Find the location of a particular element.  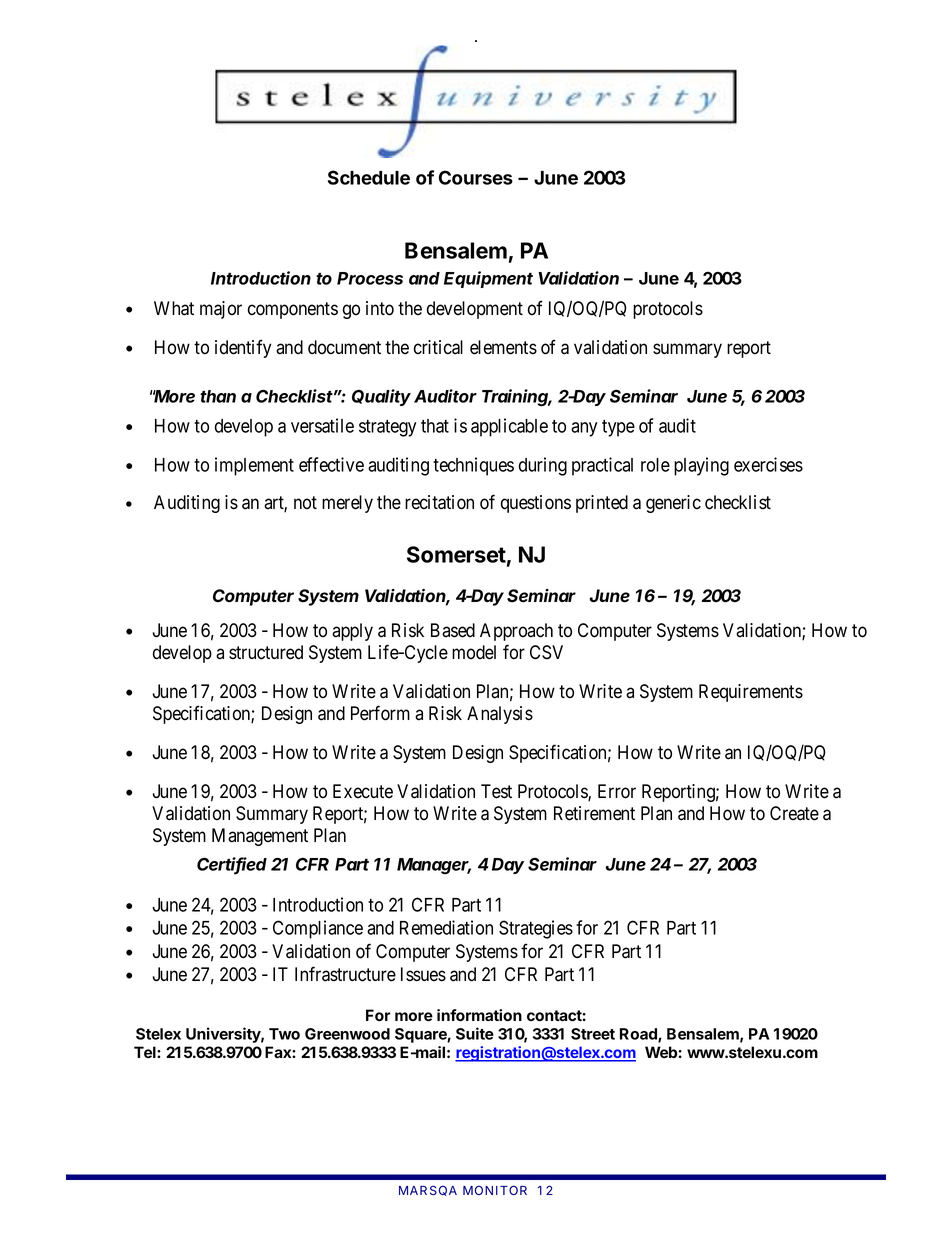

information is located at coordinates (479, 1015).
